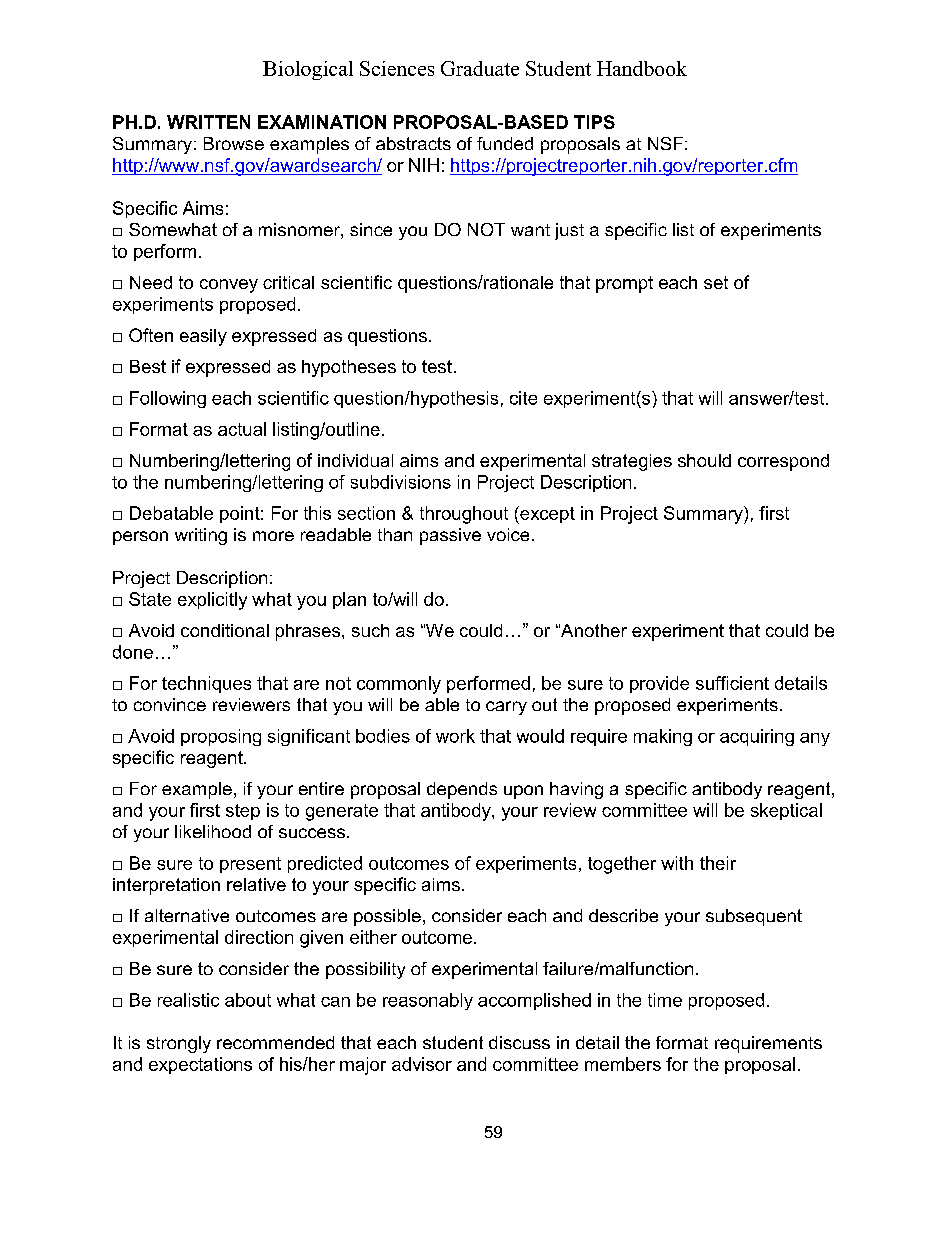  Describe the element at coordinates (450, 536) in the screenshot. I see `passive` at that location.
